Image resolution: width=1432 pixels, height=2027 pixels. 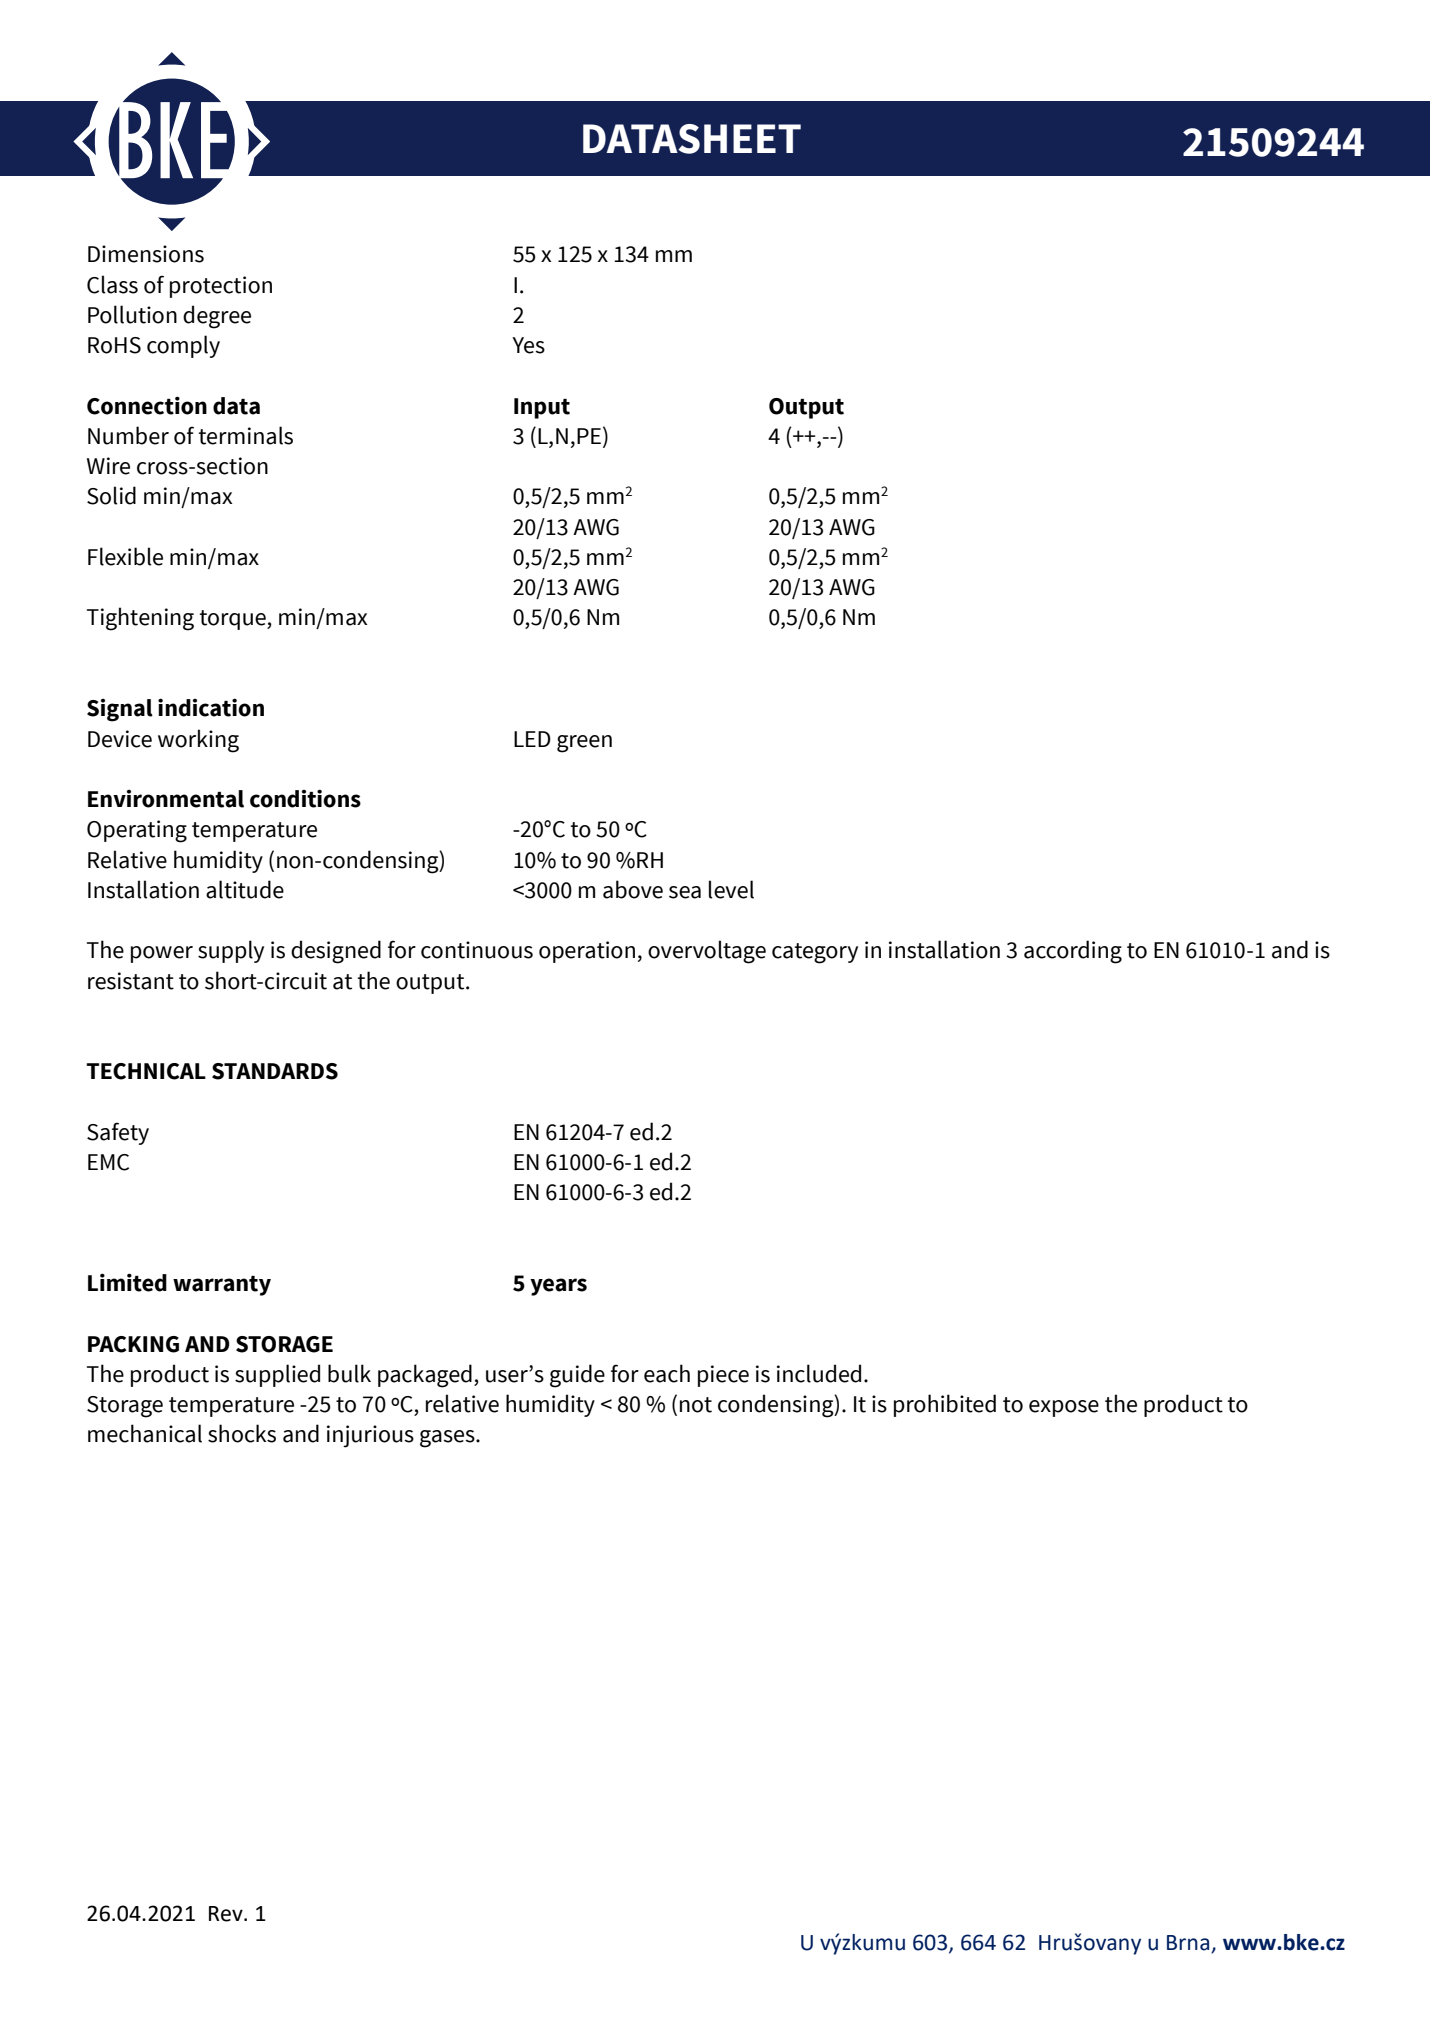 What do you see at coordinates (1073, 952) in the screenshot?
I see `according` at bounding box center [1073, 952].
